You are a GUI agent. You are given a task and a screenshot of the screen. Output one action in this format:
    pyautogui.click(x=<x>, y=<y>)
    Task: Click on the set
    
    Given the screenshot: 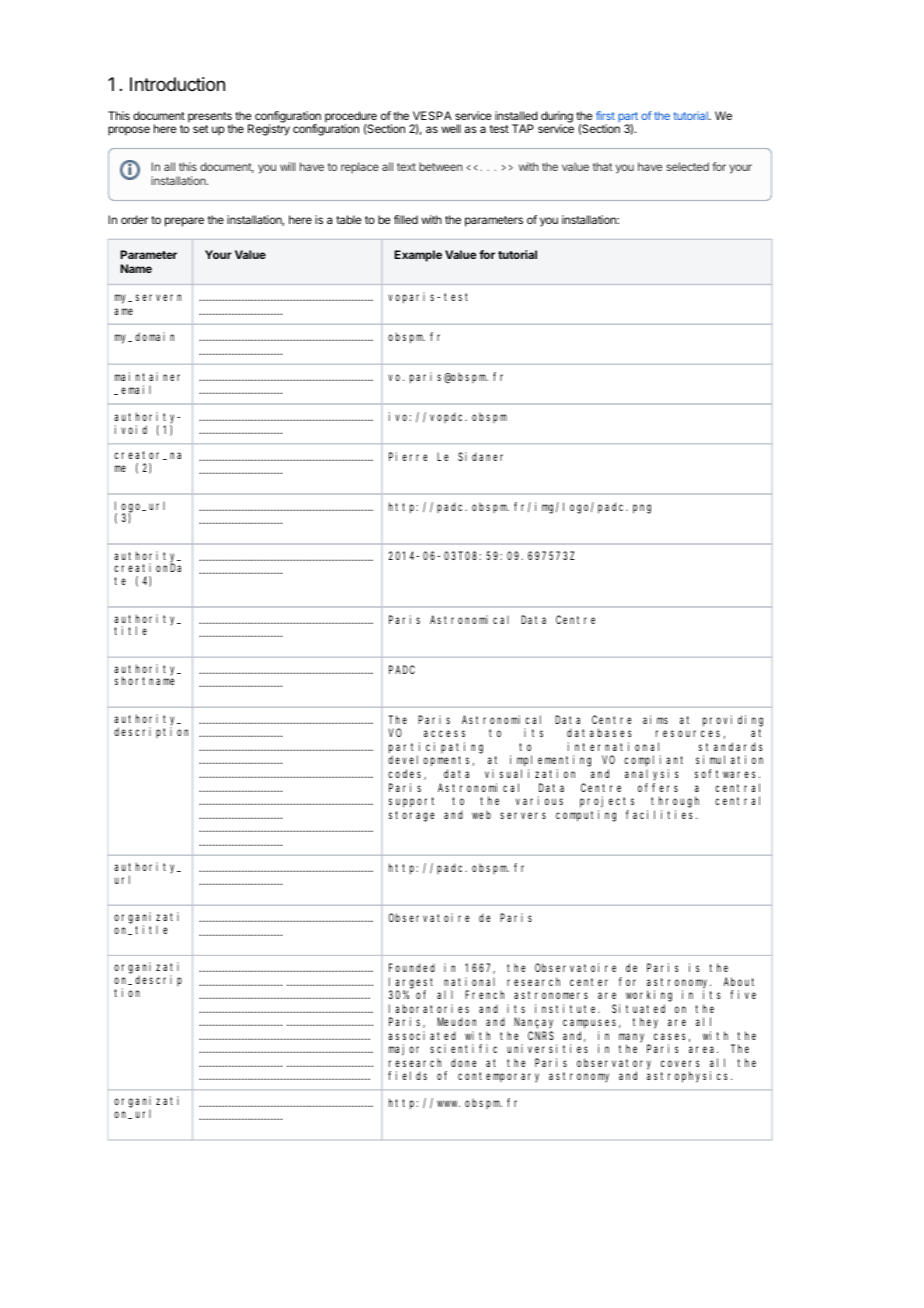 What is the action you would take?
    pyautogui.click(x=201, y=129)
